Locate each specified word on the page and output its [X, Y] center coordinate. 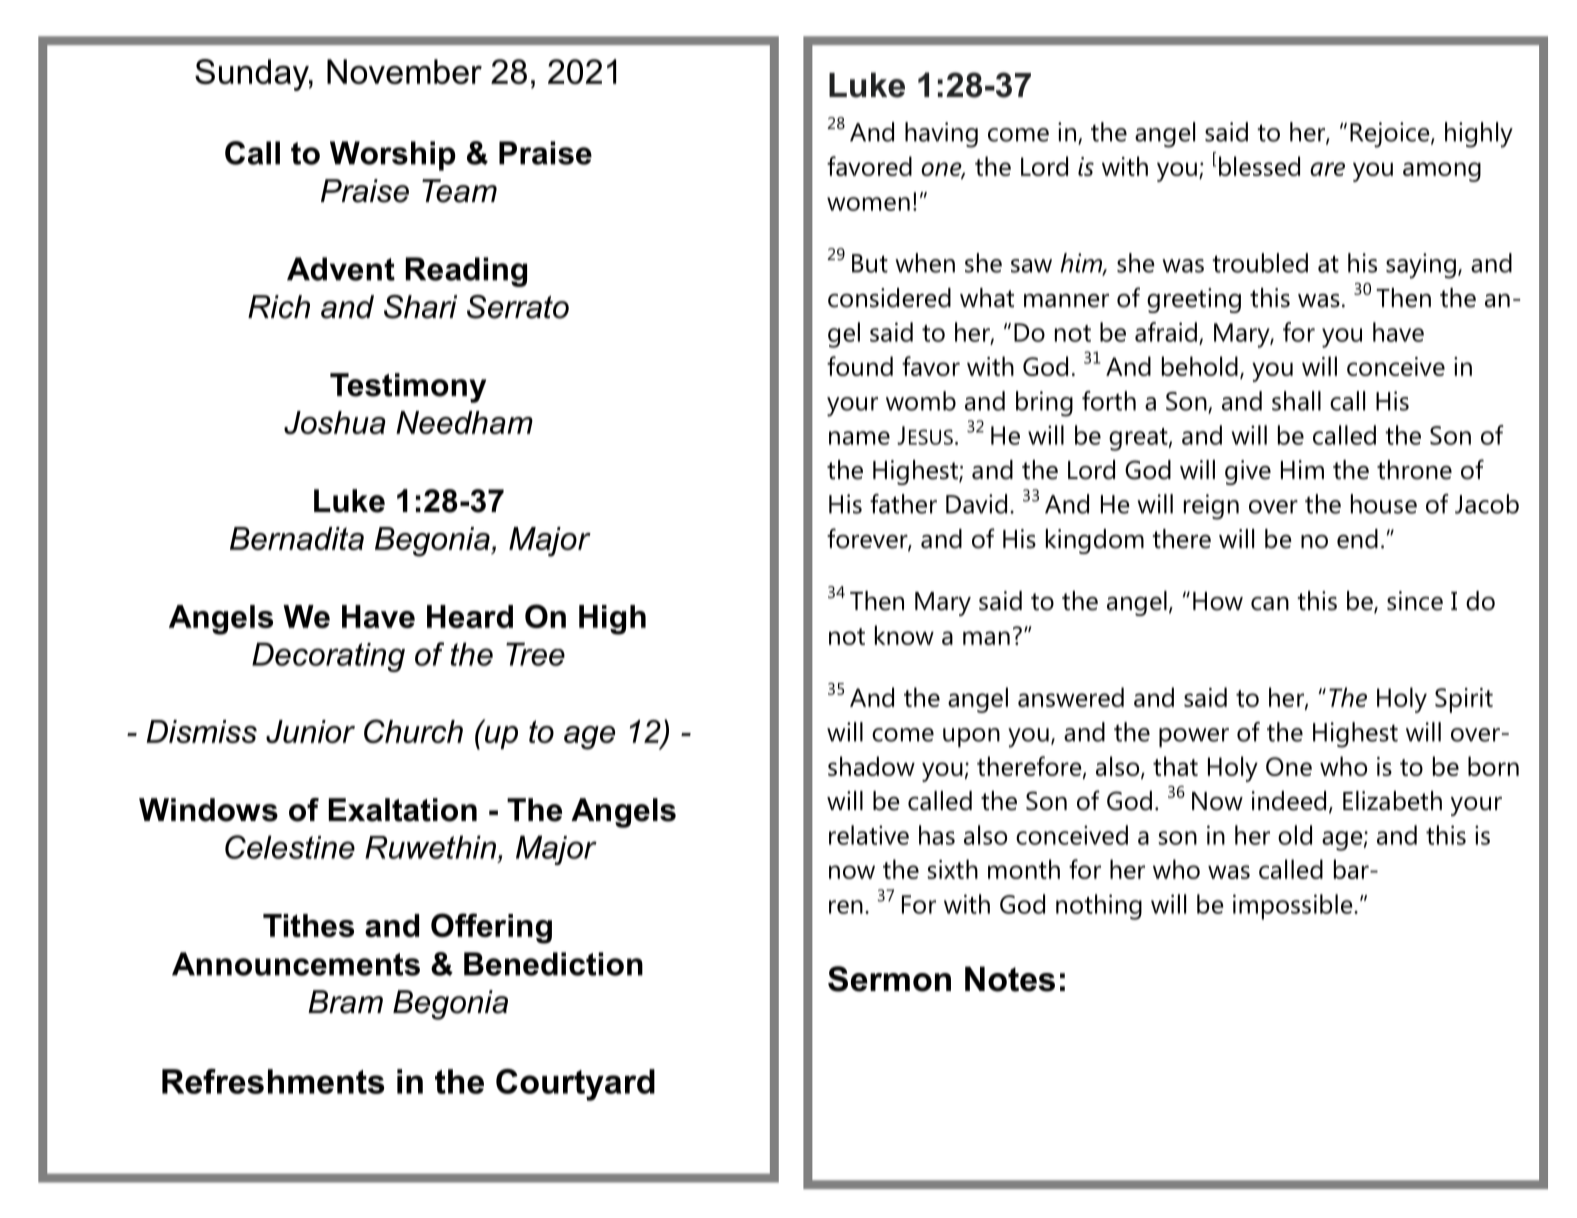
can [1270, 604]
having [941, 135]
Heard [470, 616]
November [404, 71]
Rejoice [1391, 135]
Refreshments [273, 1081]
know [904, 635]
